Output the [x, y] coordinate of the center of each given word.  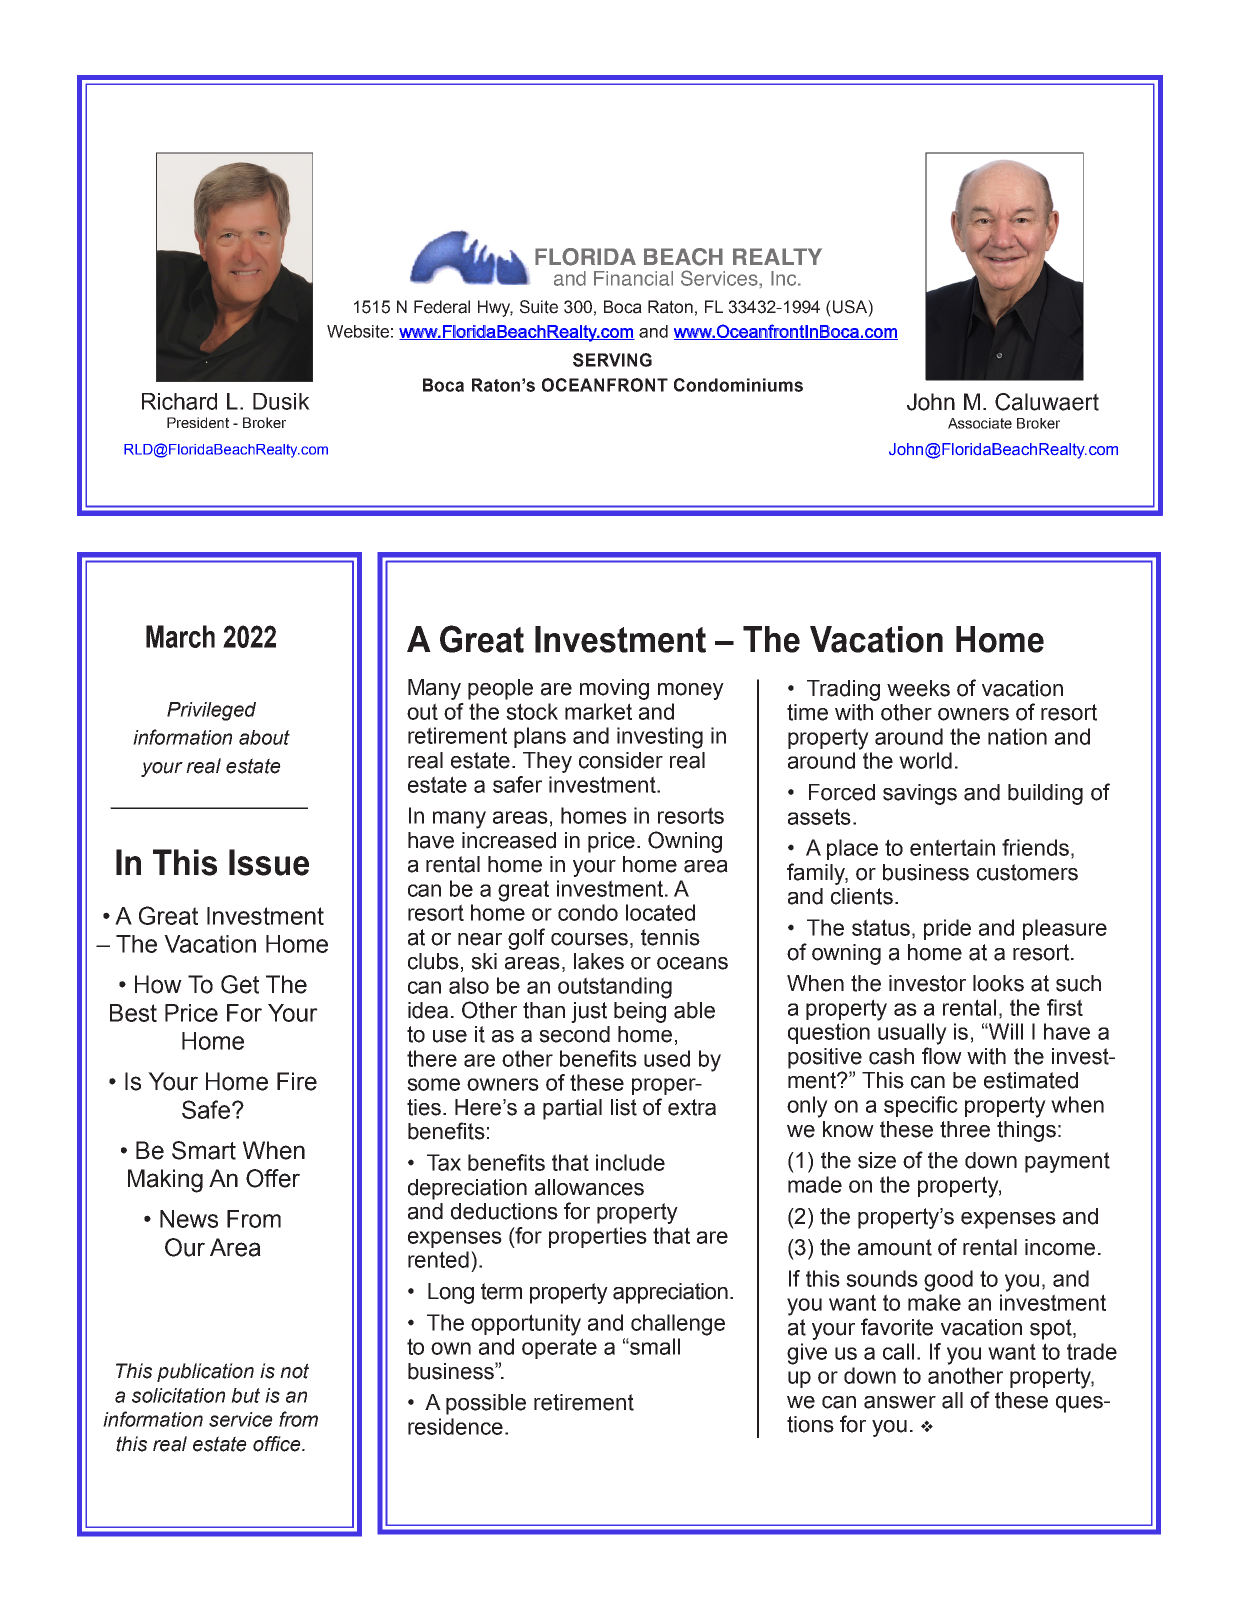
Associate [980, 423]
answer [900, 1402]
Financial [633, 278]
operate [559, 1348]
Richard [179, 401]
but [245, 1395]
